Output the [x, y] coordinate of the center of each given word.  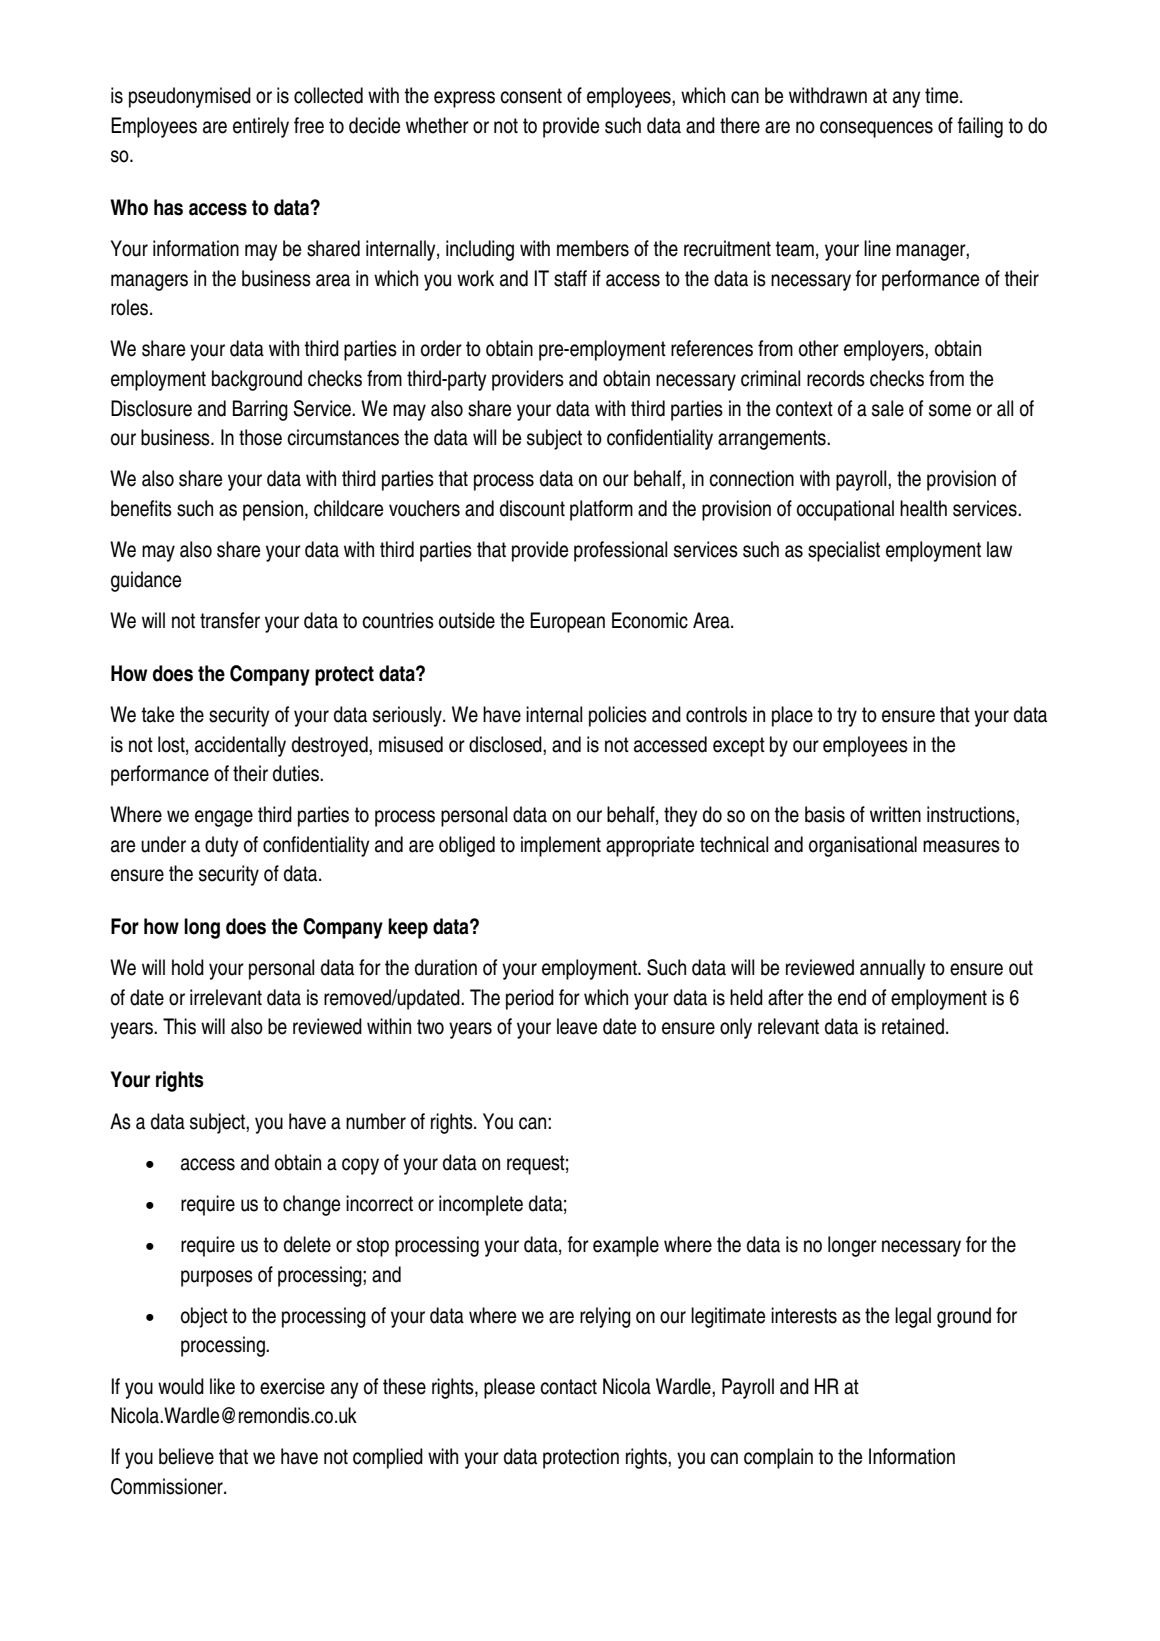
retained [913, 1026]
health [923, 508]
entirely [261, 127]
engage [224, 818]
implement [561, 846]
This [179, 1026]
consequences [876, 129]
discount [532, 508]
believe [186, 1456]
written [895, 814]
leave [577, 1026]
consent [531, 96]
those [260, 437]
